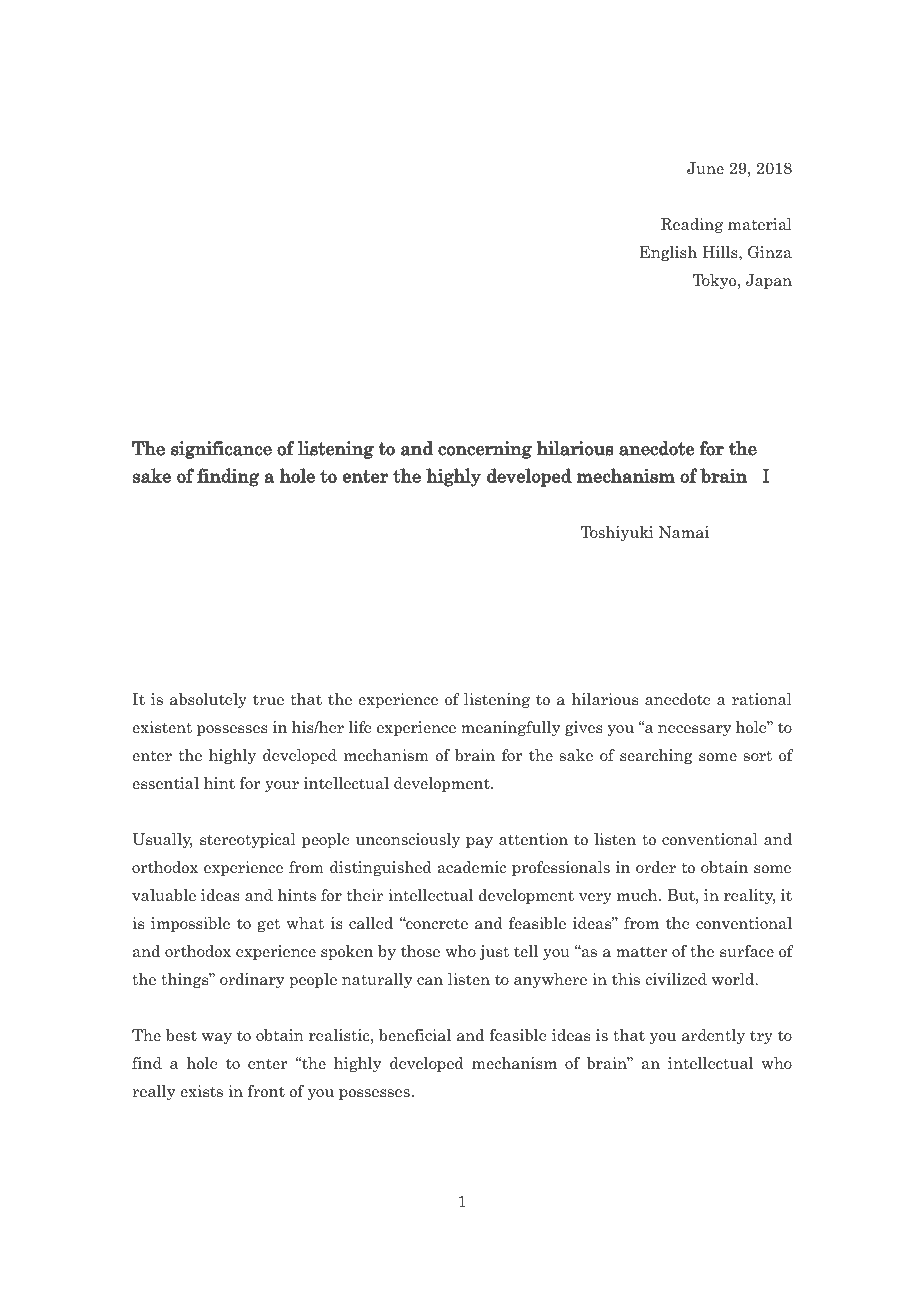 This image has height=1308, width=924. I want to click on ardently, so click(713, 1036).
